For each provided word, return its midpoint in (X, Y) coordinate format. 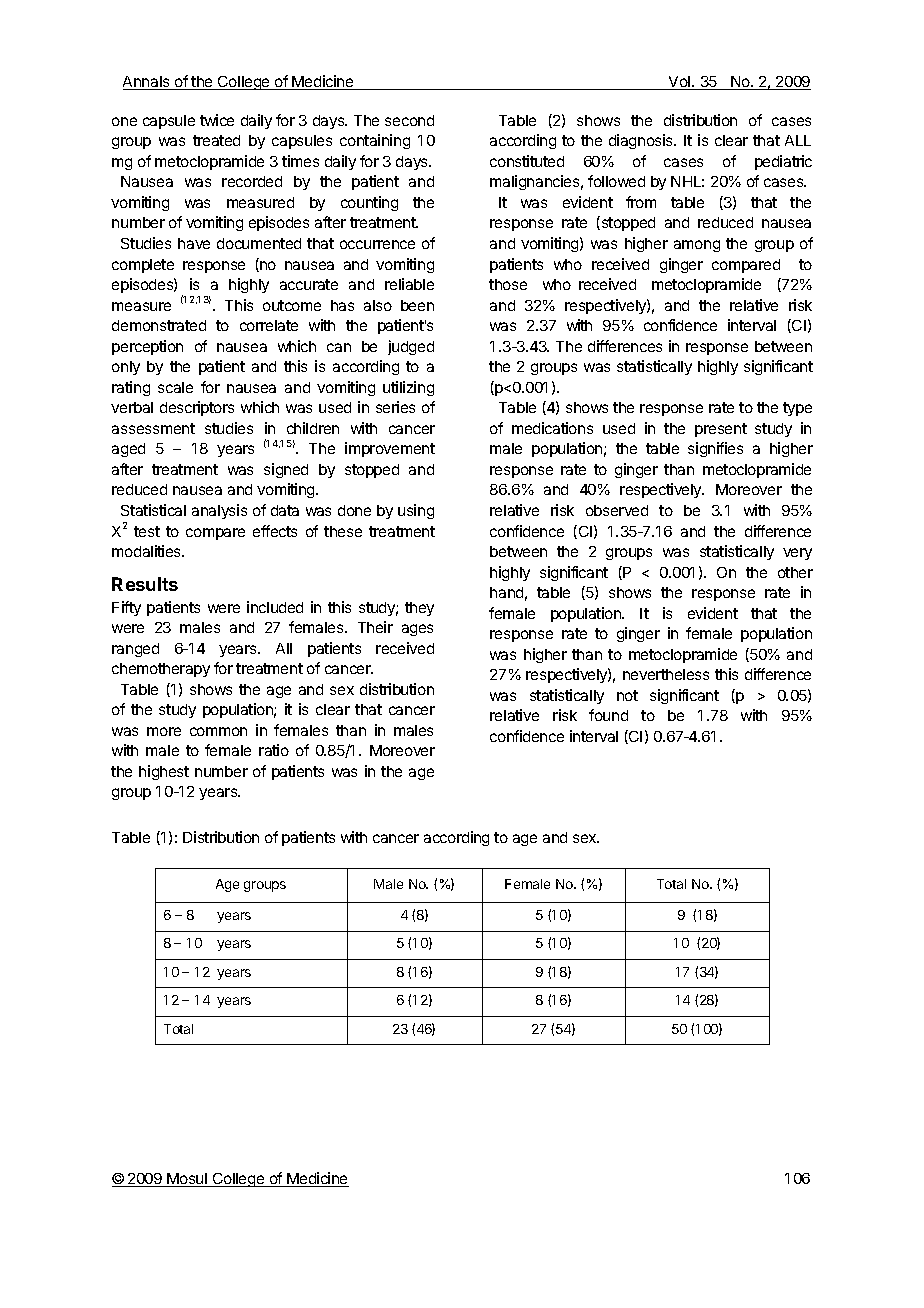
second (409, 120)
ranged (135, 650)
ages (417, 630)
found (608, 715)
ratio (274, 750)
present (721, 430)
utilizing (408, 388)
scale (175, 387)
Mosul (187, 1180)
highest (164, 772)
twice (217, 120)
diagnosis (642, 141)
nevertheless (666, 674)
